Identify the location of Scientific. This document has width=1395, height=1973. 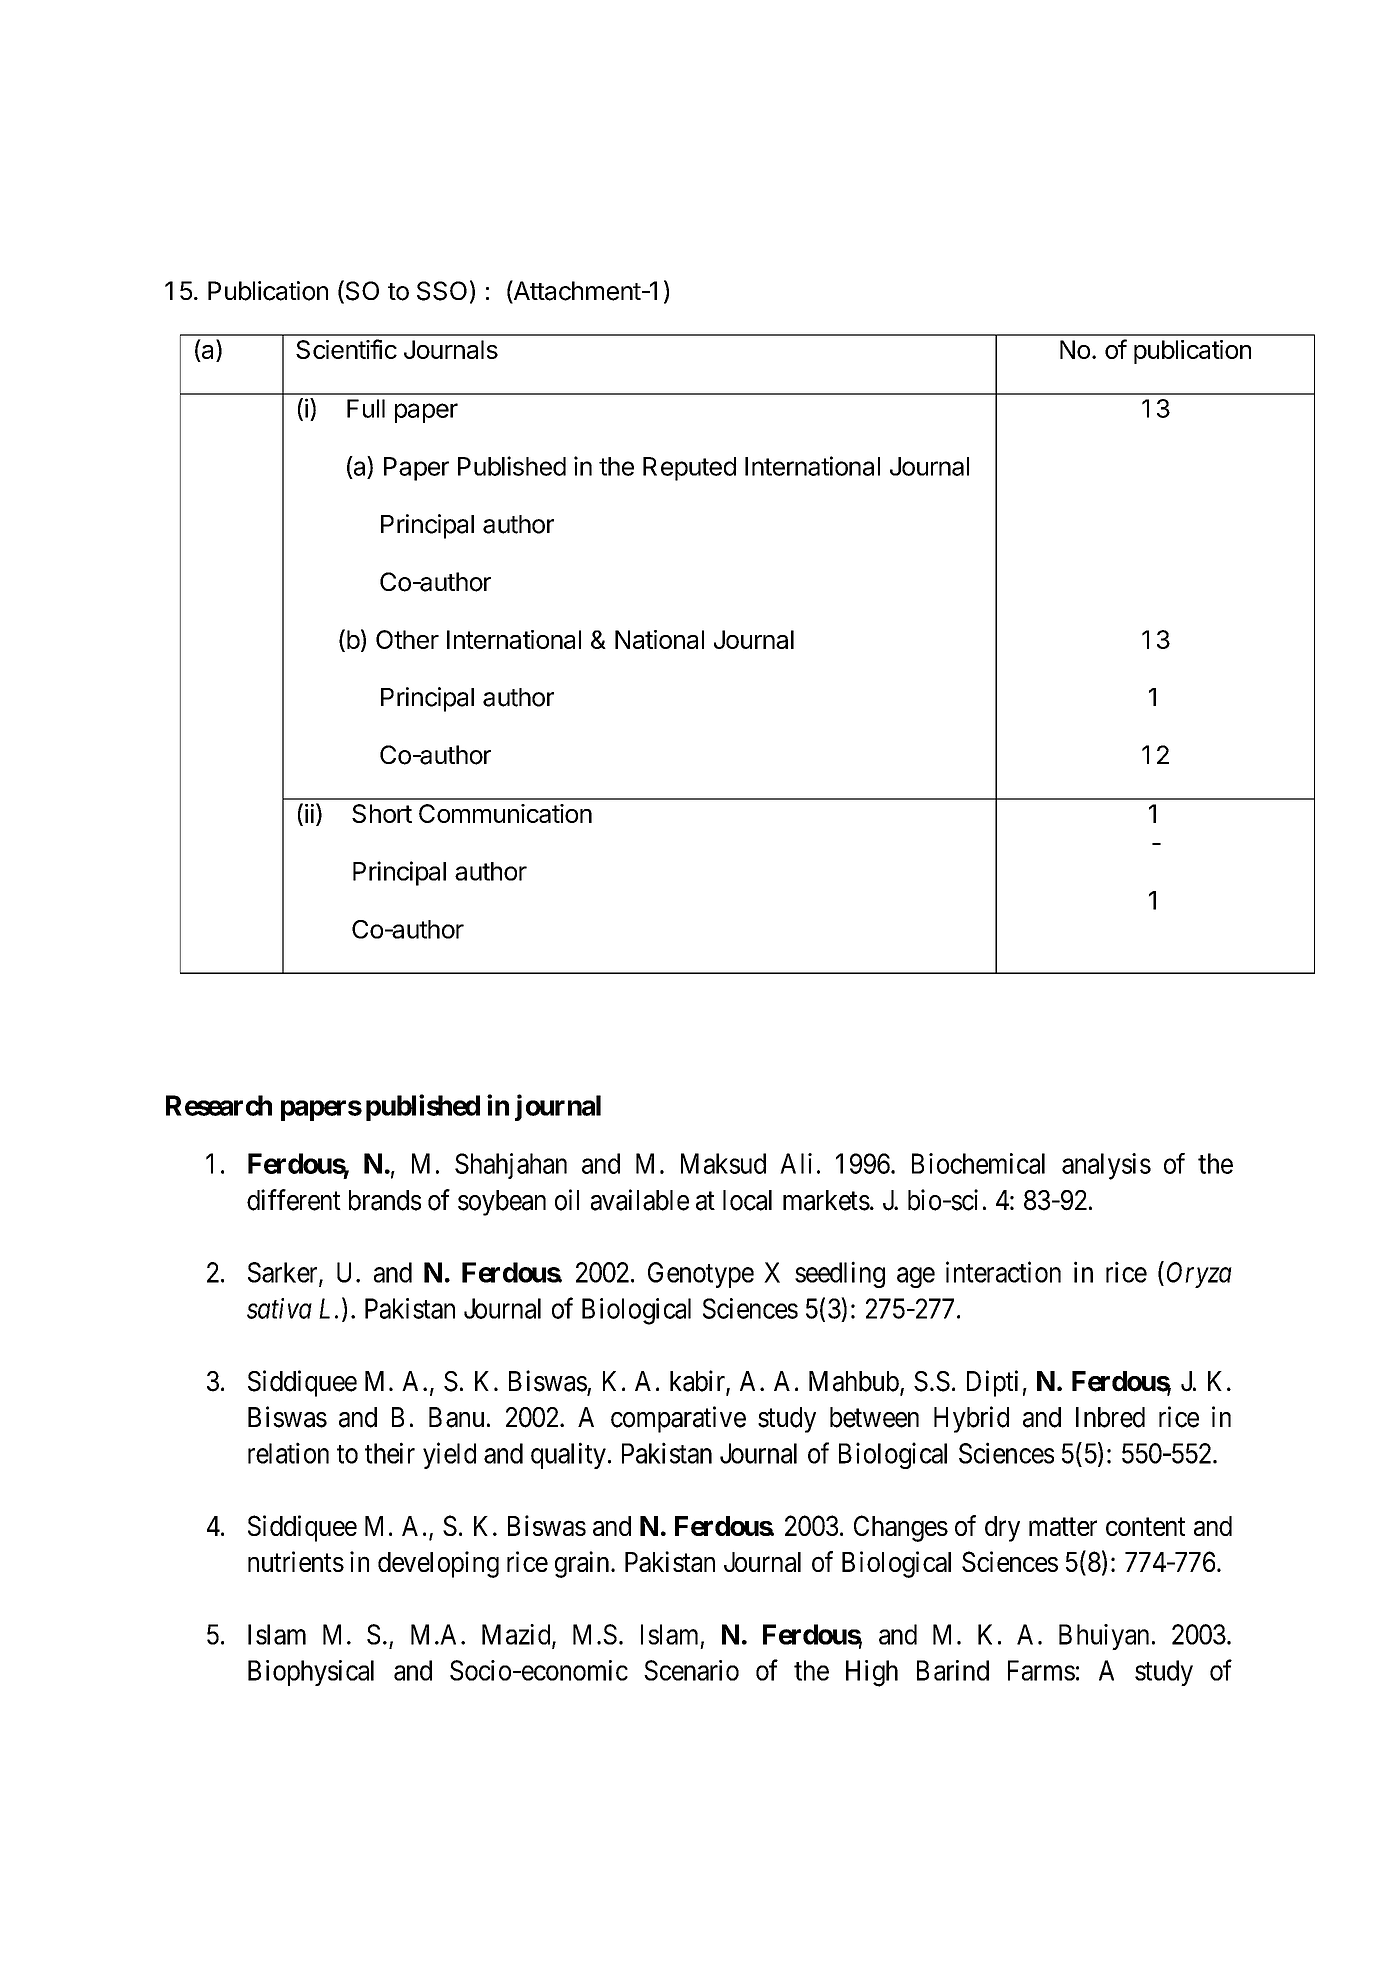
(346, 349).
